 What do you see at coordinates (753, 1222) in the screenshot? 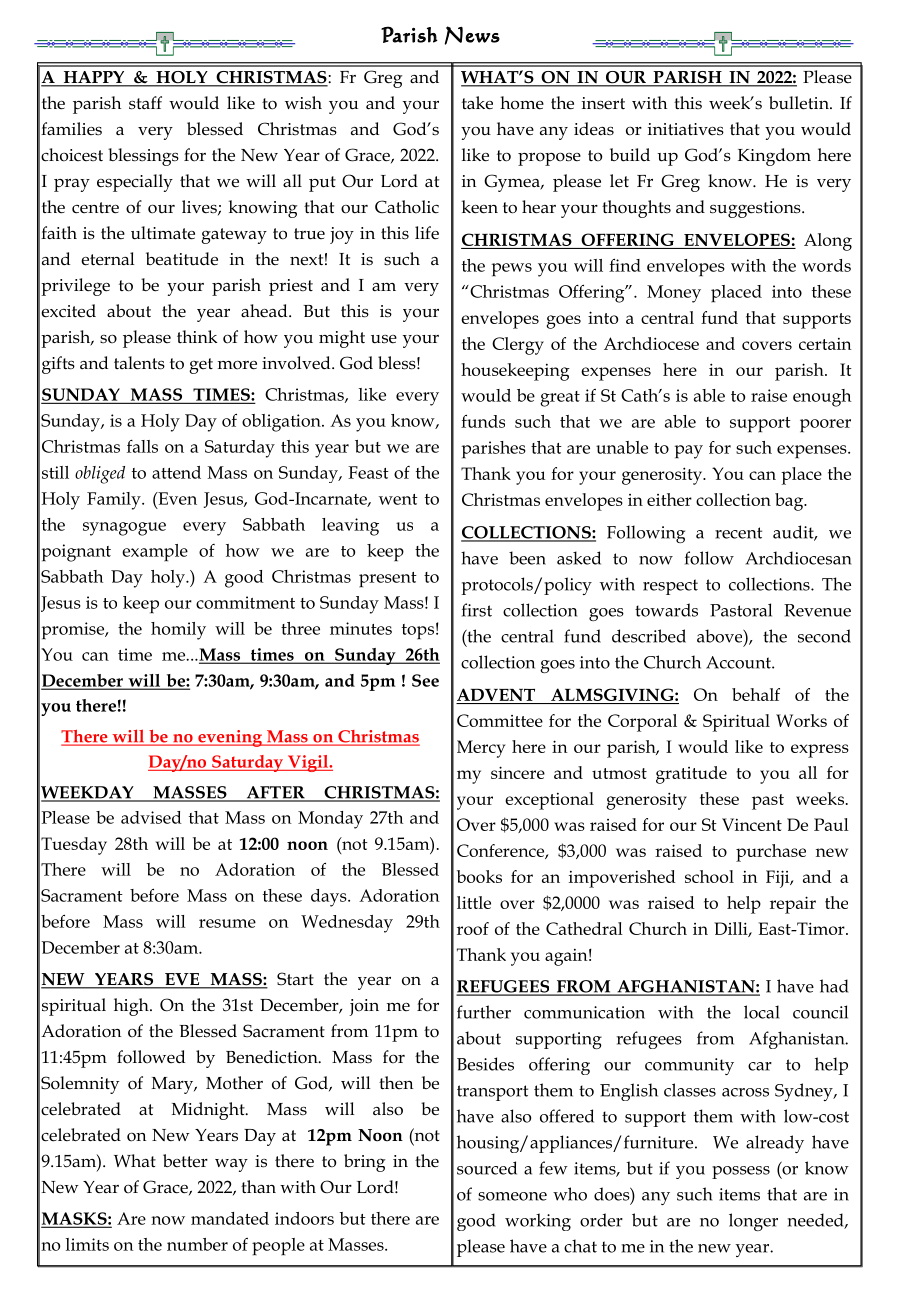
I see `longer` at bounding box center [753, 1222].
